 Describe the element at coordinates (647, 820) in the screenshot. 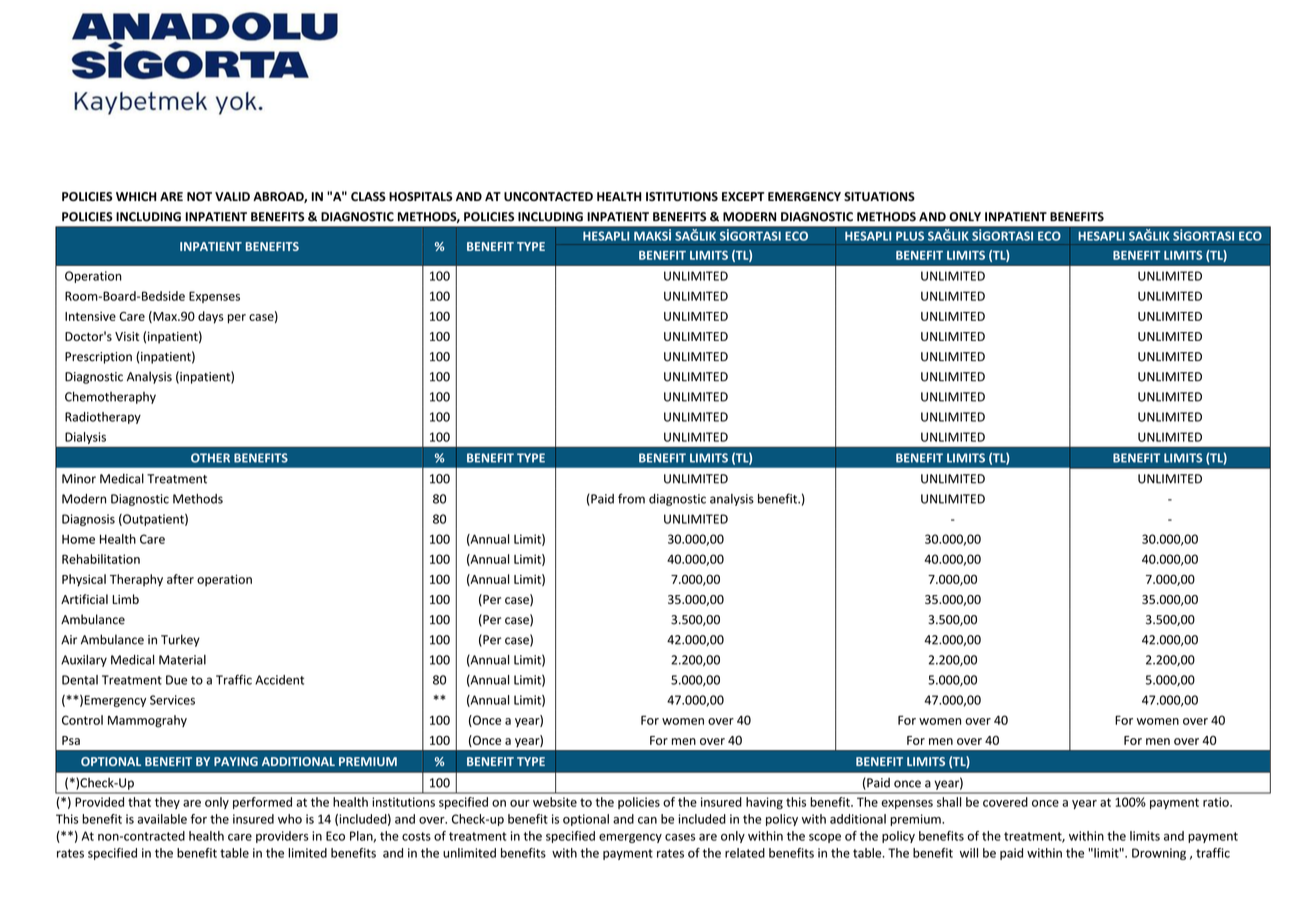

I see `can` at that location.
